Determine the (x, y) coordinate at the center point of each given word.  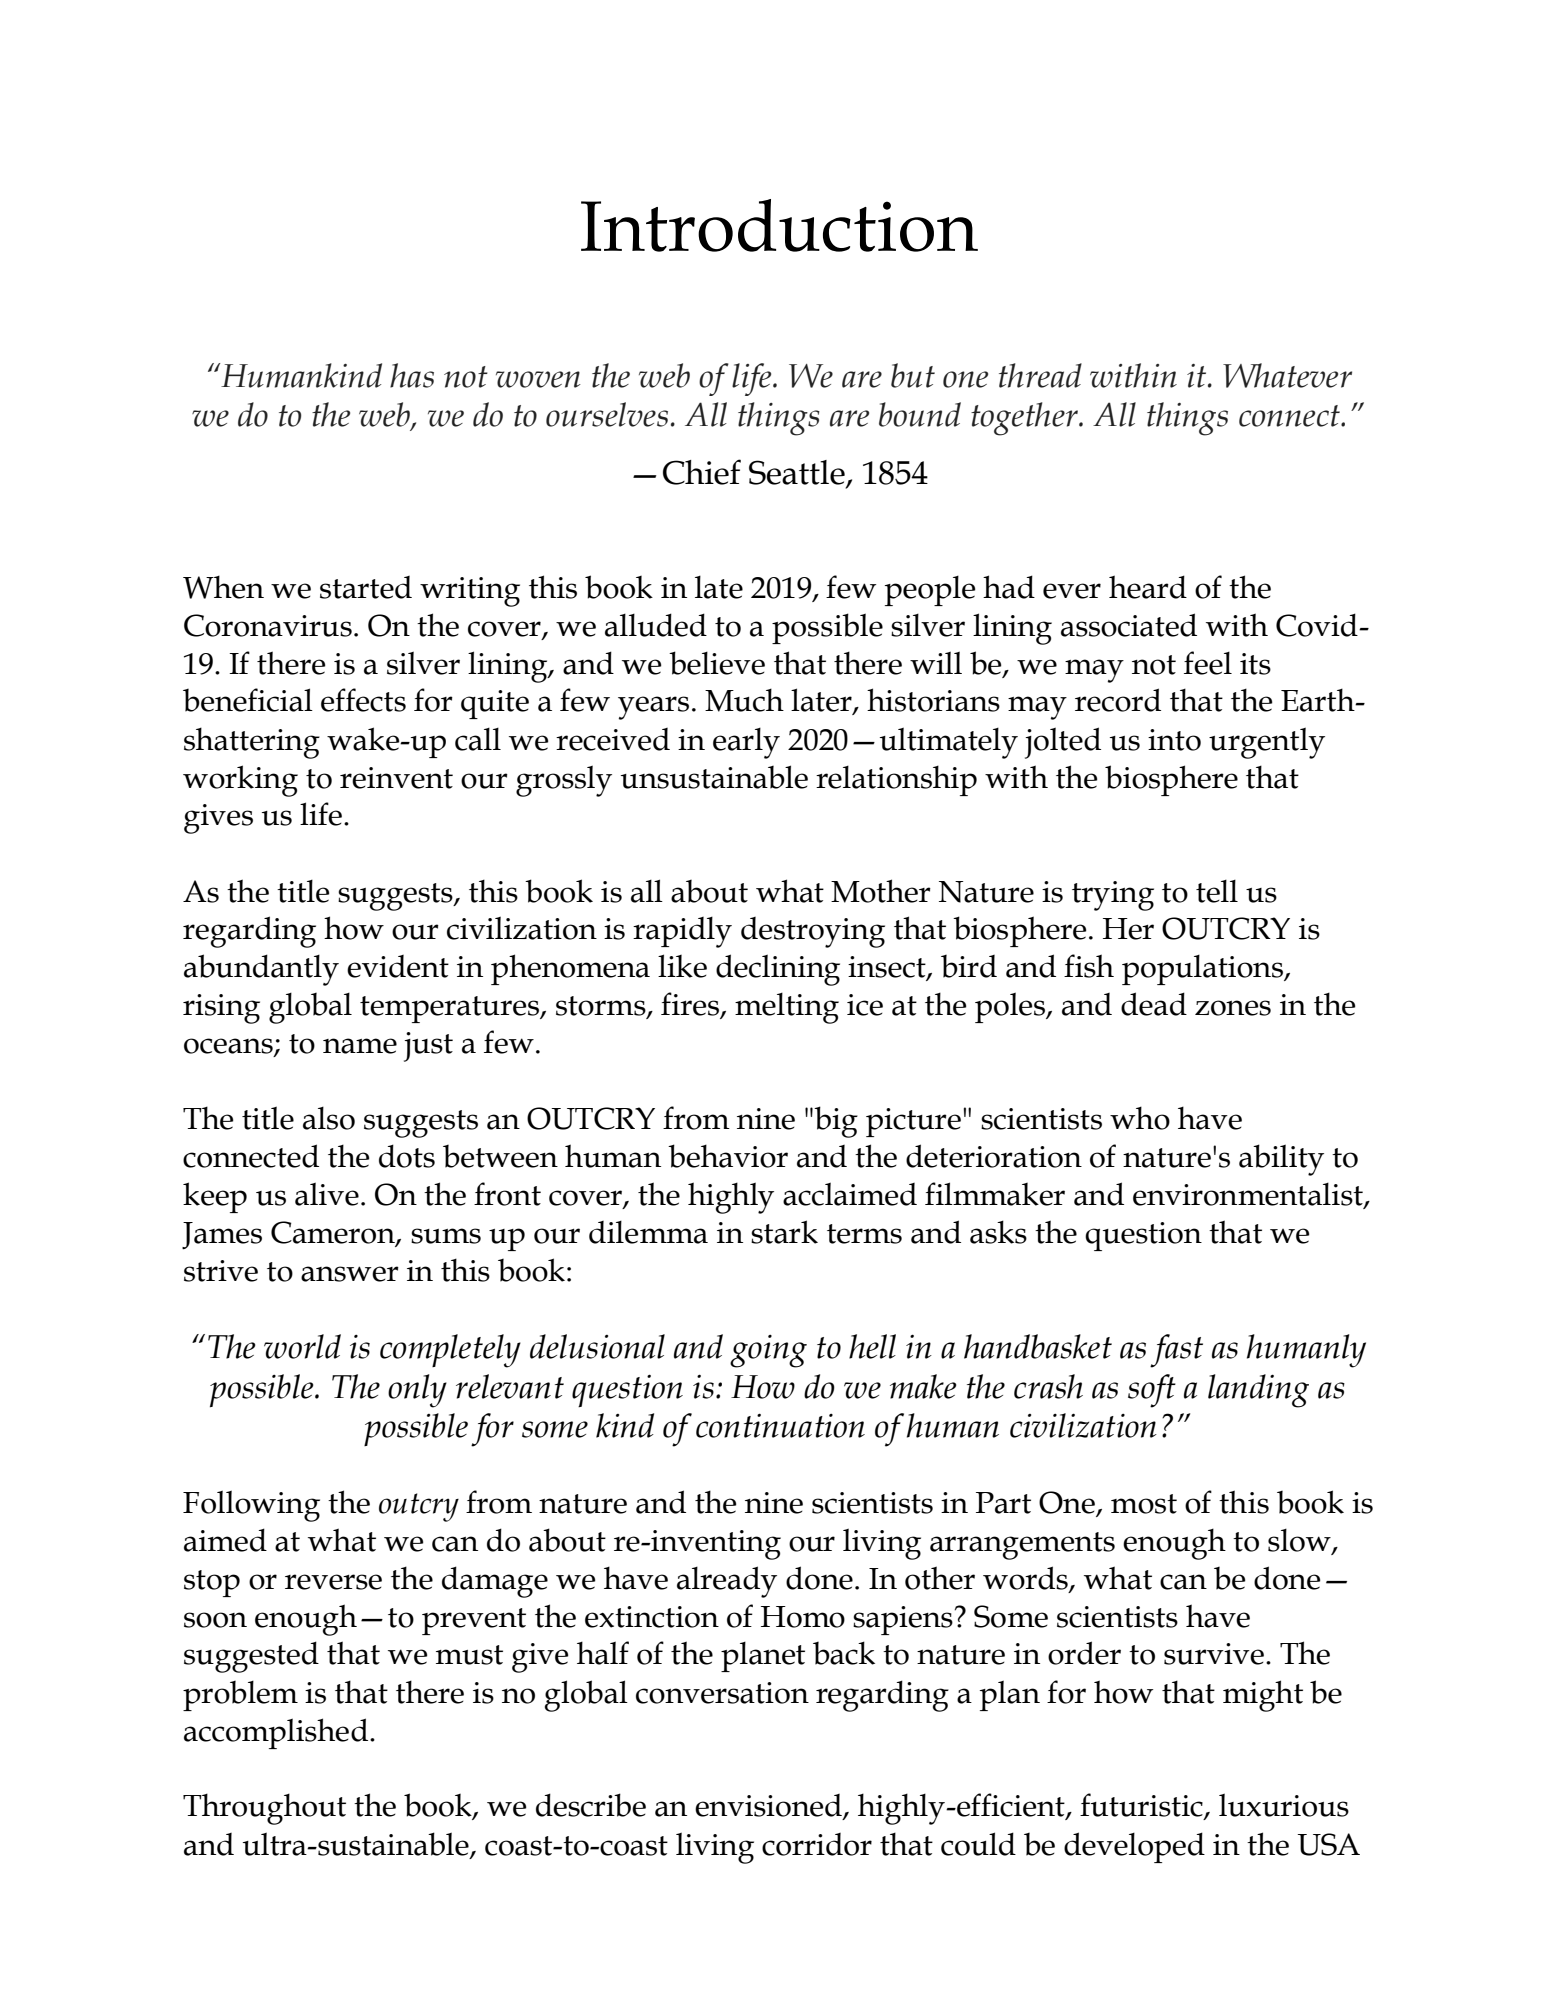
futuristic (1142, 1806)
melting (787, 1008)
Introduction (779, 225)
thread (1040, 375)
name (360, 1046)
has (412, 375)
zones (1233, 1008)
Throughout (264, 1809)
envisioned (769, 1806)
